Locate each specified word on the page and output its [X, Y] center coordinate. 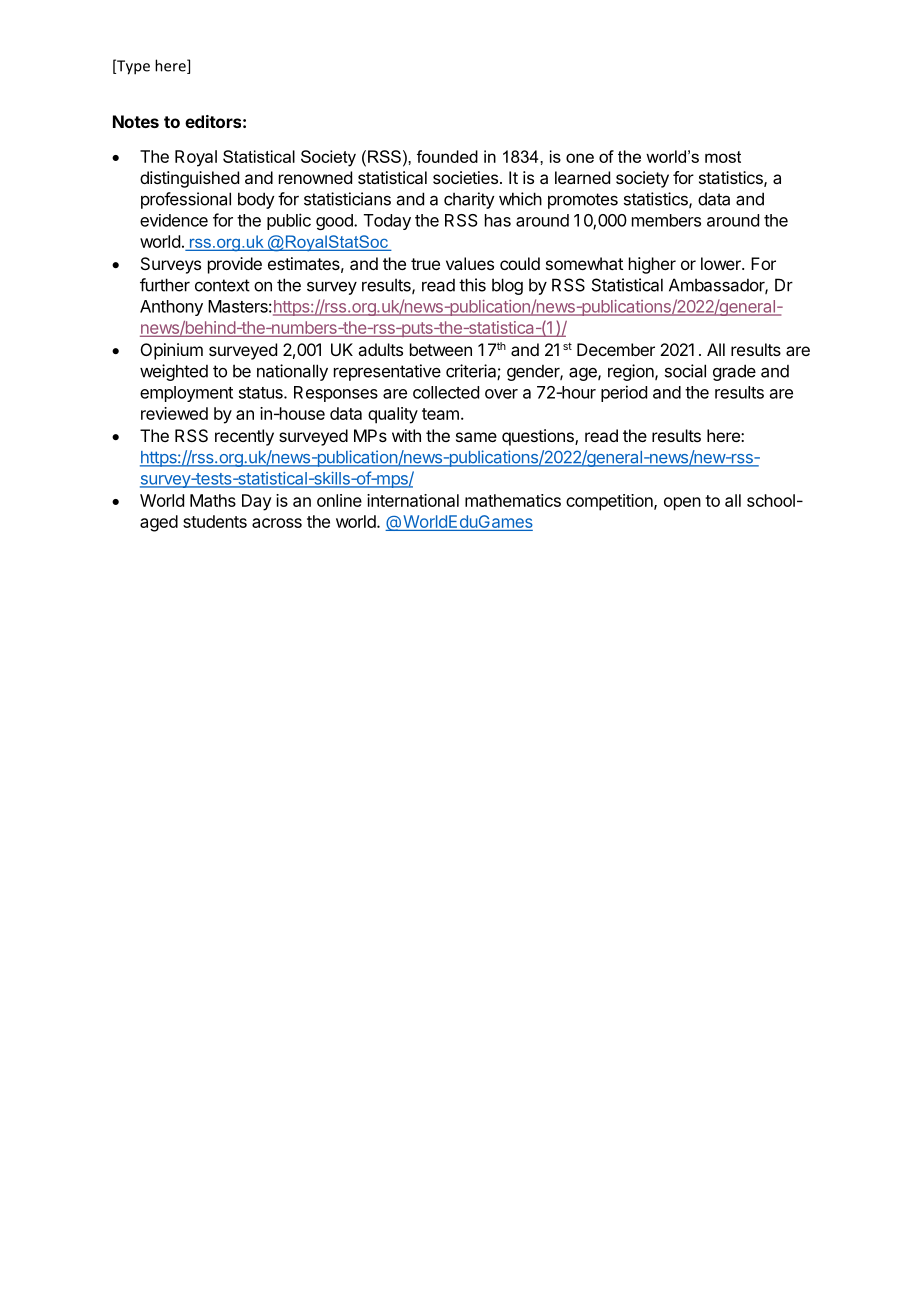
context [222, 285]
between [441, 349]
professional [186, 200]
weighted [174, 372]
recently [244, 437]
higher [652, 265]
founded [447, 156]
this [472, 285]
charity [469, 200]
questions [539, 437]
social [685, 371]
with [406, 435]
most [723, 157]
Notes [136, 121]
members [666, 220]
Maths [213, 500]
